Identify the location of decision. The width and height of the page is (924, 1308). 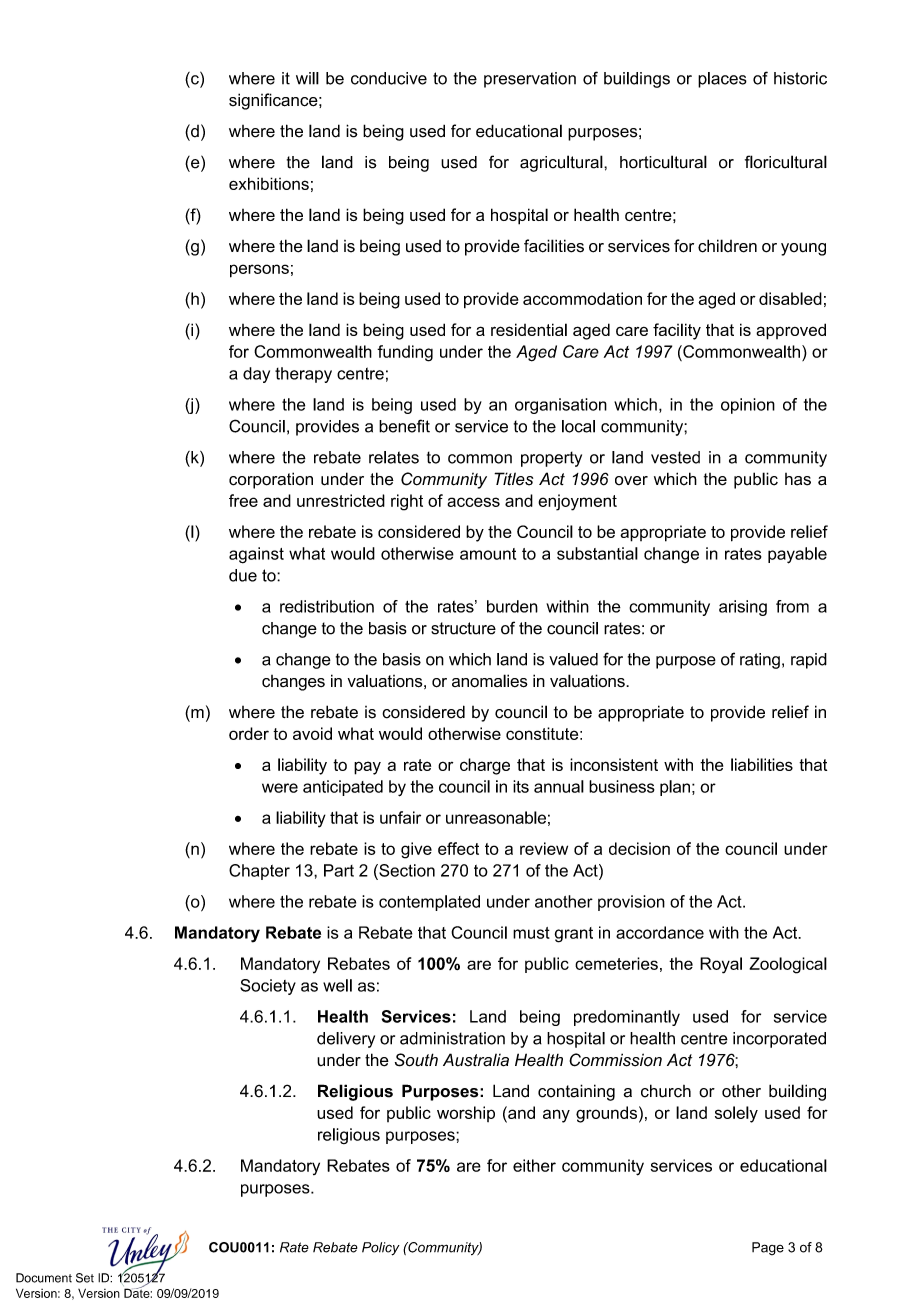
(639, 848).
